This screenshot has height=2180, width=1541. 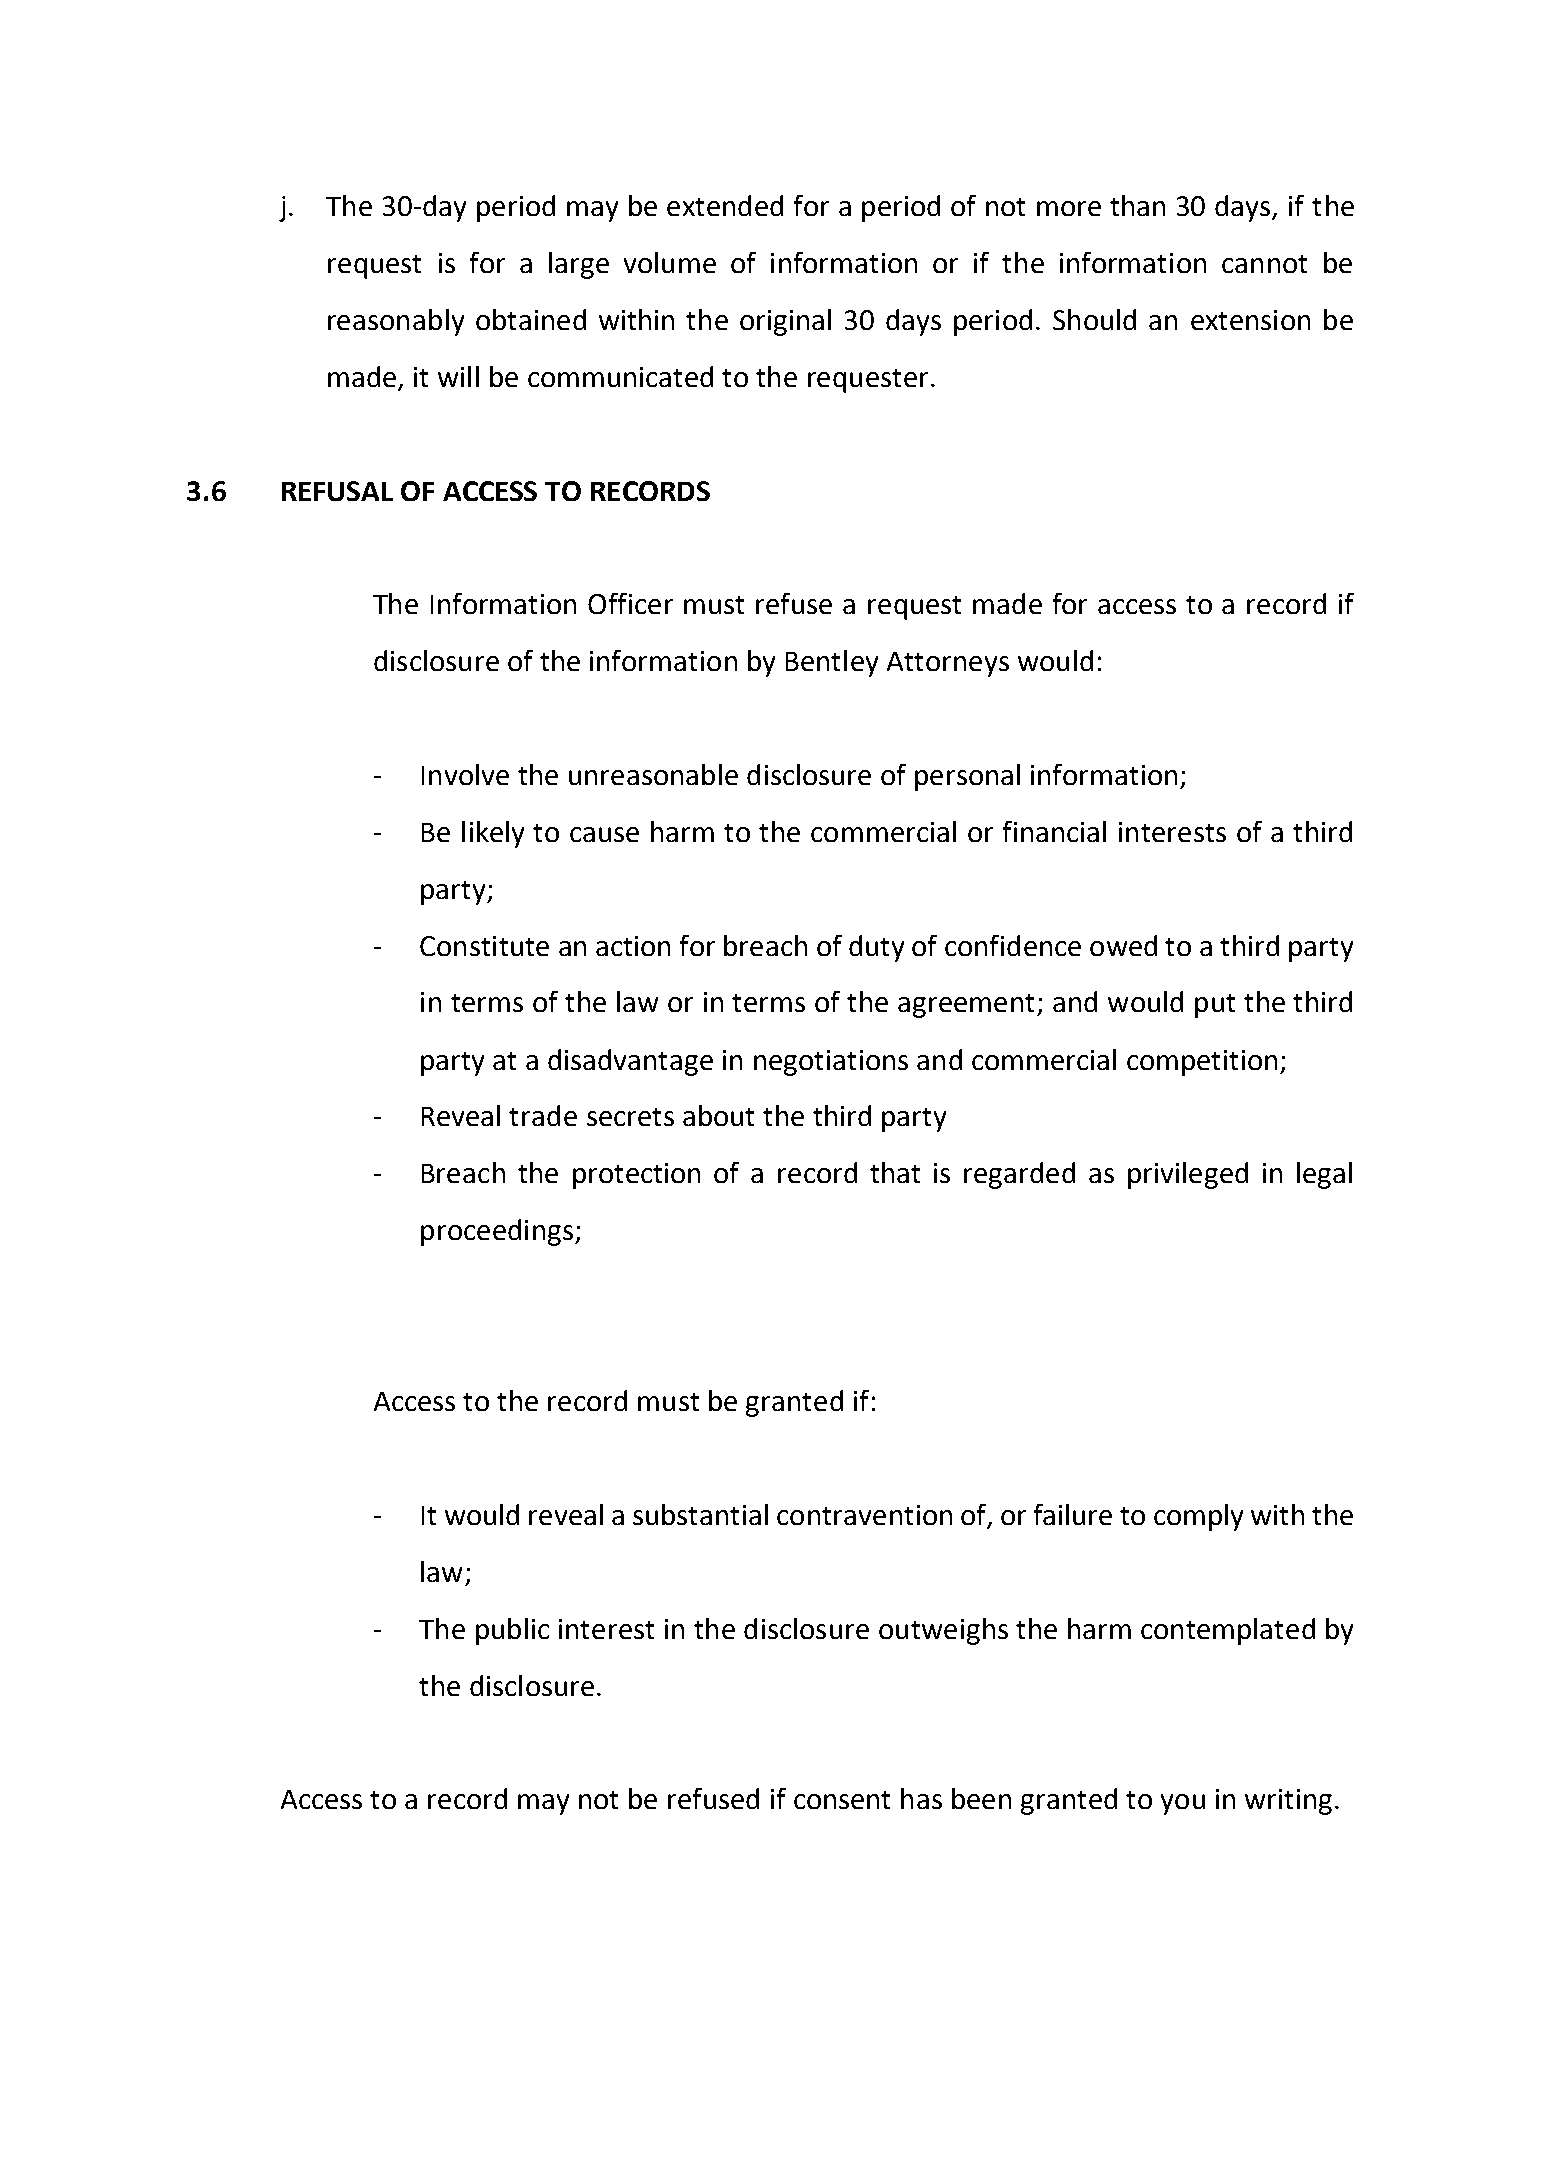 What do you see at coordinates (630, 603) in the screenshot?
I see `Officer` at bounding box center [630, 603].
